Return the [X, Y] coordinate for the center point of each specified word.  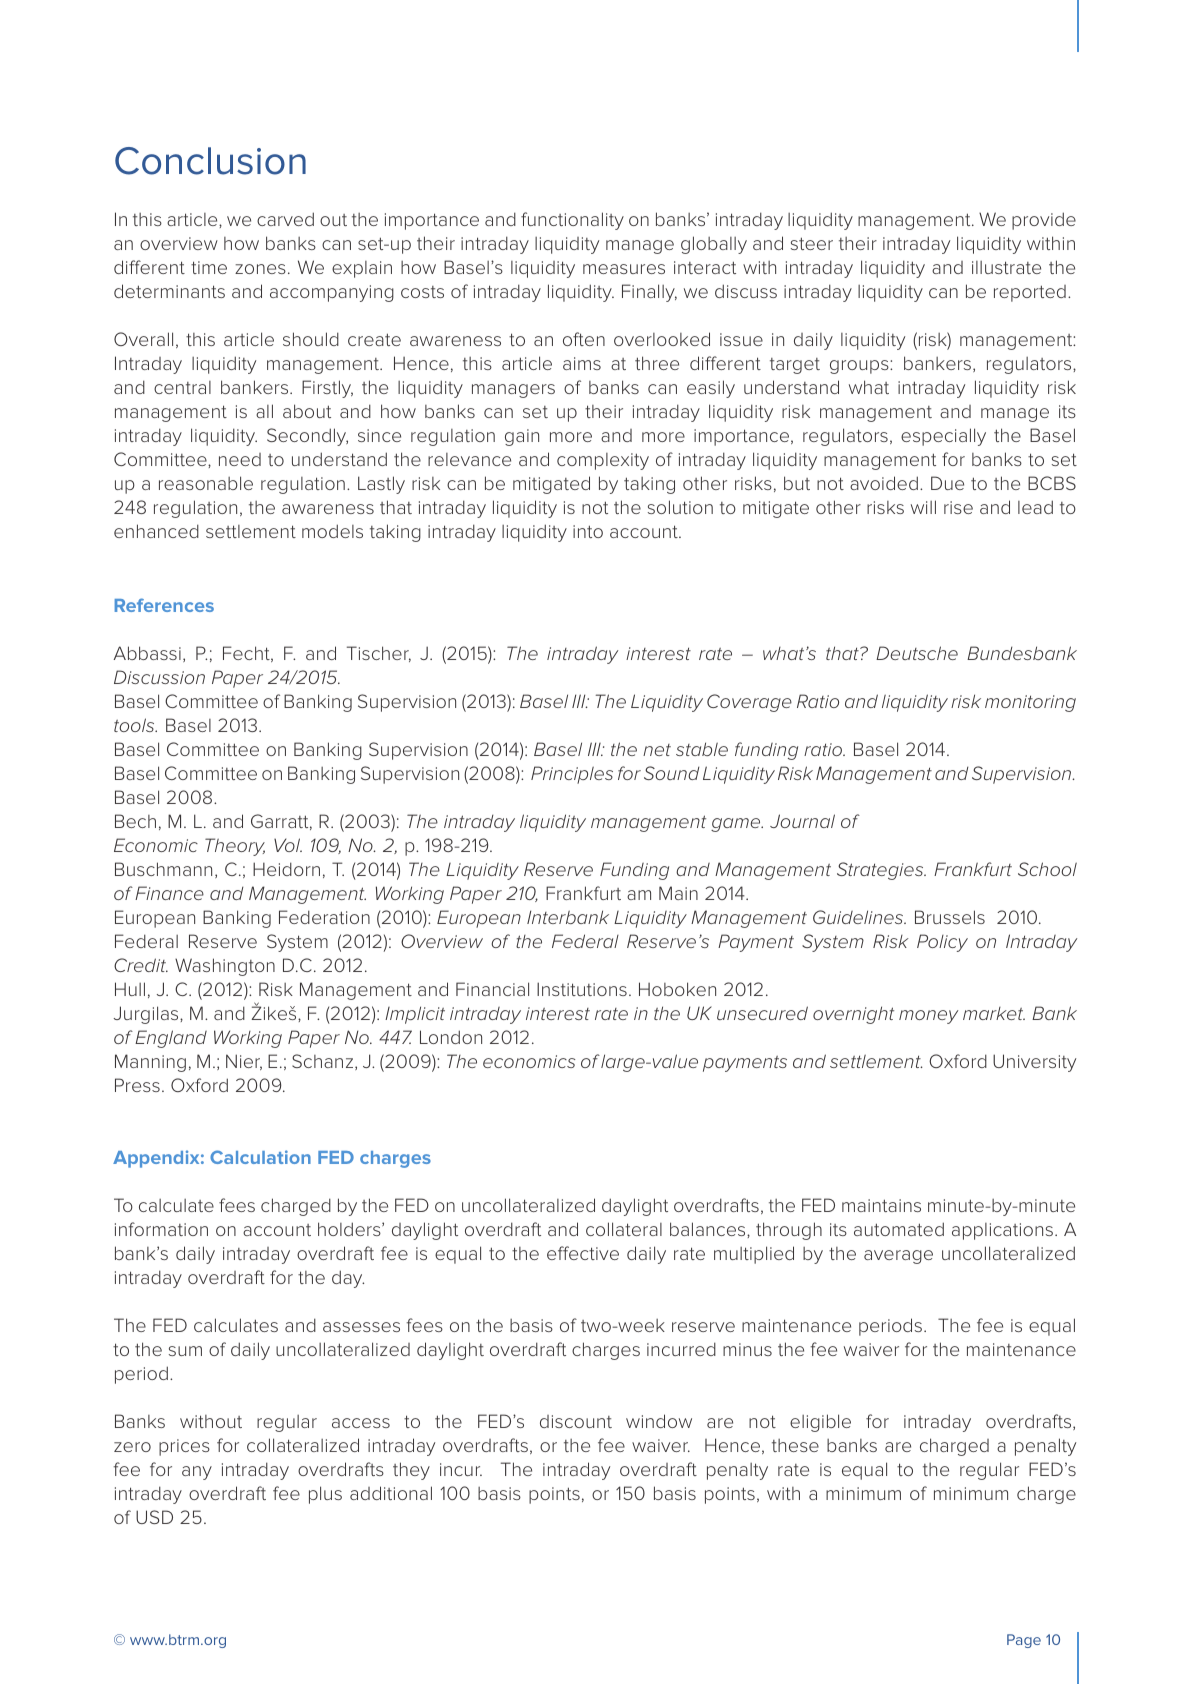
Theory [235, 847]
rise [958, 507]
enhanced [156, 531]
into [588, 531]
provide [1044, 221]
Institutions [582, 989]
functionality [572, 221]
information [161, 1229]
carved [285, 219]
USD [154, 1517]
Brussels [950, 917]
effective [583, 1253]
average [898, 1257]
